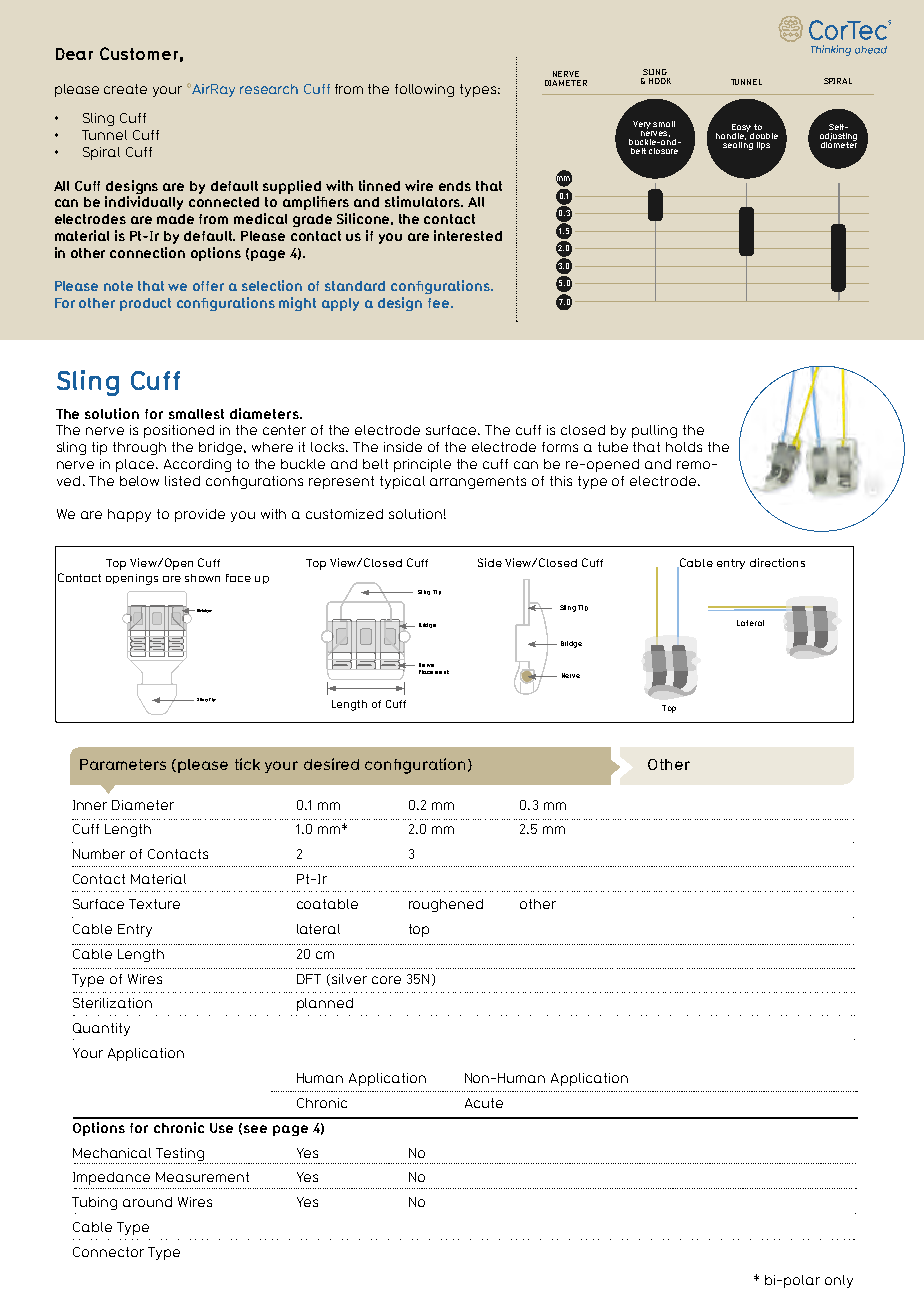 This screenshot has width=924, height=1308. Describe the element at coordinates (424, 90) in the screenshot. I see `following` at that location.
